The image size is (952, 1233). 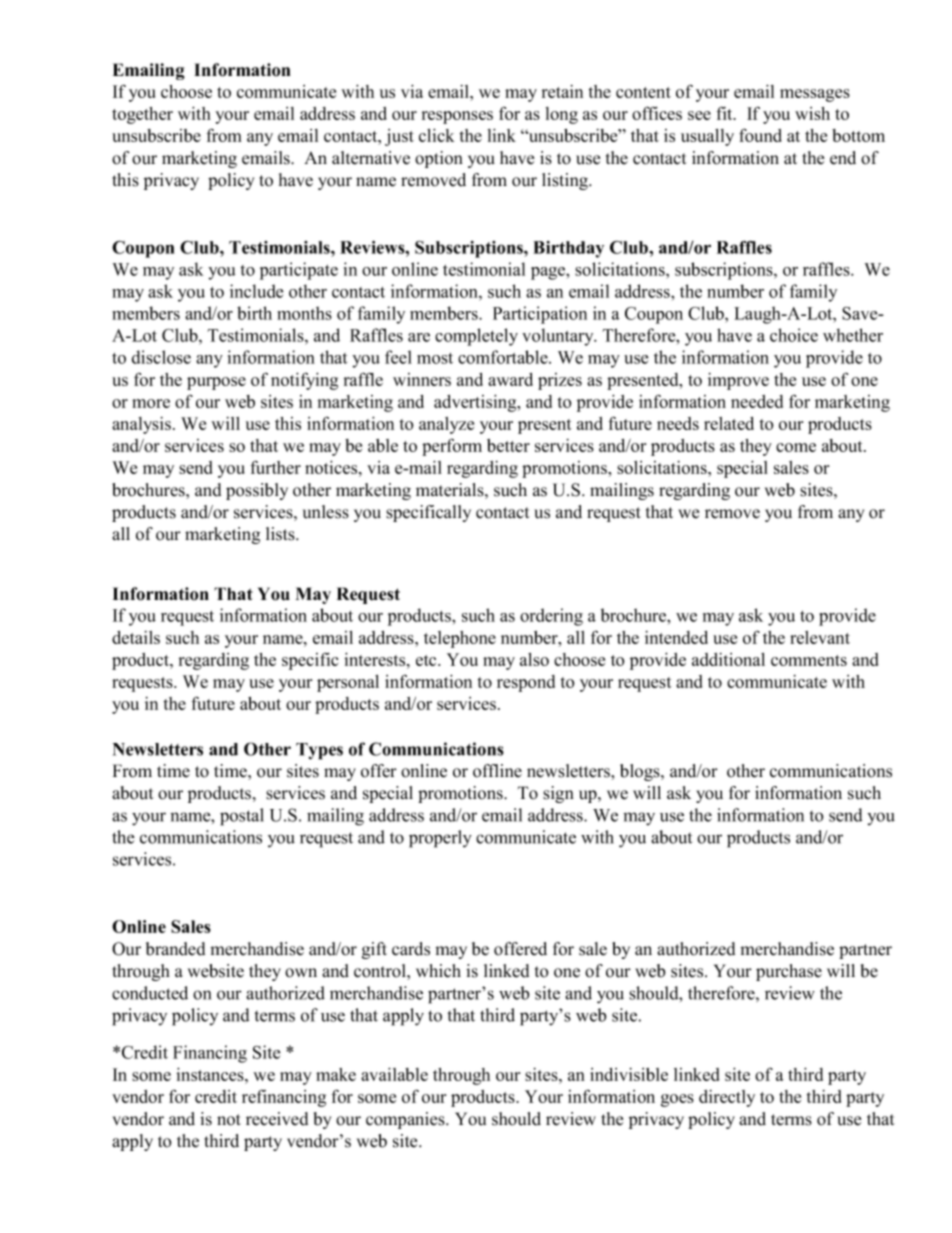 What do you see at coordinates (510, 379) in the document?
I see `award` at bounding box center [510, 379].
